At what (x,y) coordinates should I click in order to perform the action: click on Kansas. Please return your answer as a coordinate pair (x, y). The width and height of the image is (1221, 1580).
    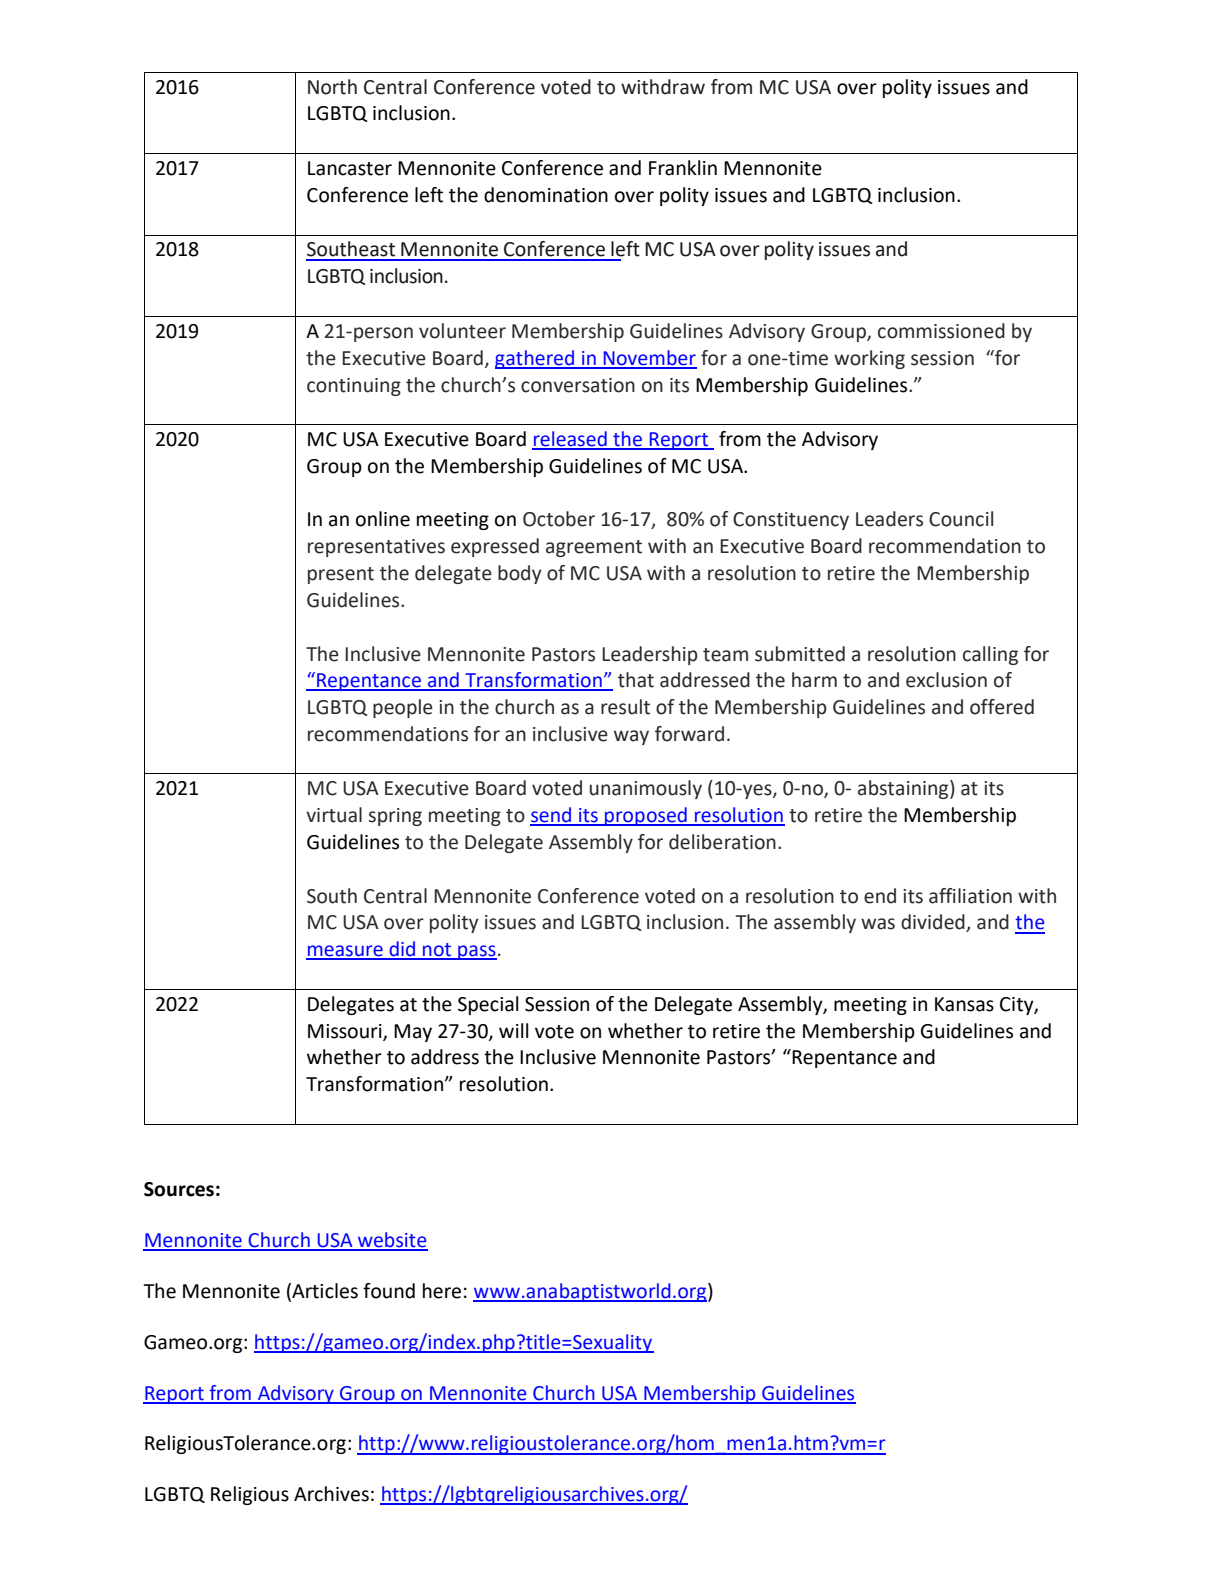
    Looking at the image, I should click on (964, 1004).
